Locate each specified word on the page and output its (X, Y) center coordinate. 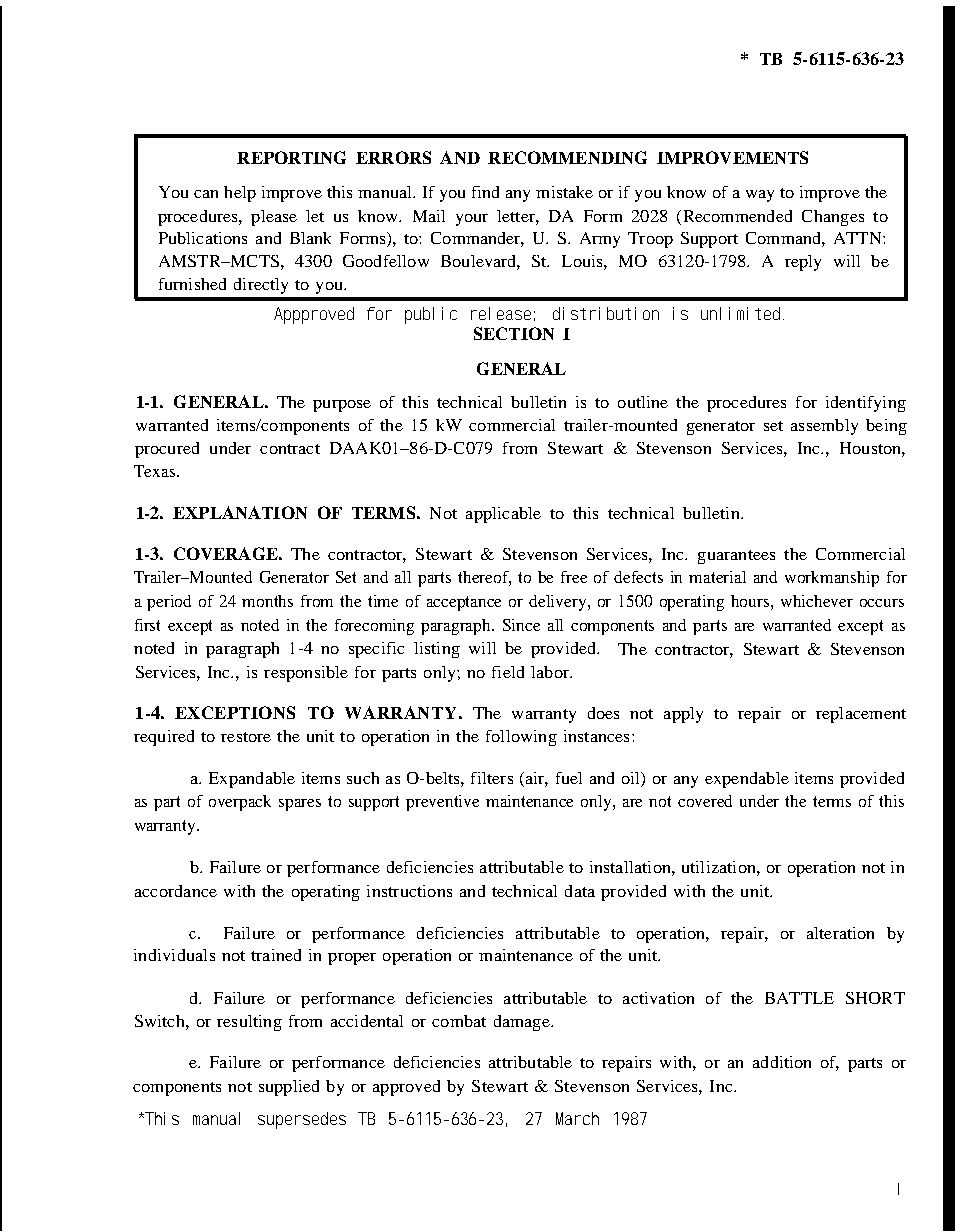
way (760, 196)
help (240, 194)
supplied (289, 1088)
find (485, 192)
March (577, 1118)
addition (782, 1062)
